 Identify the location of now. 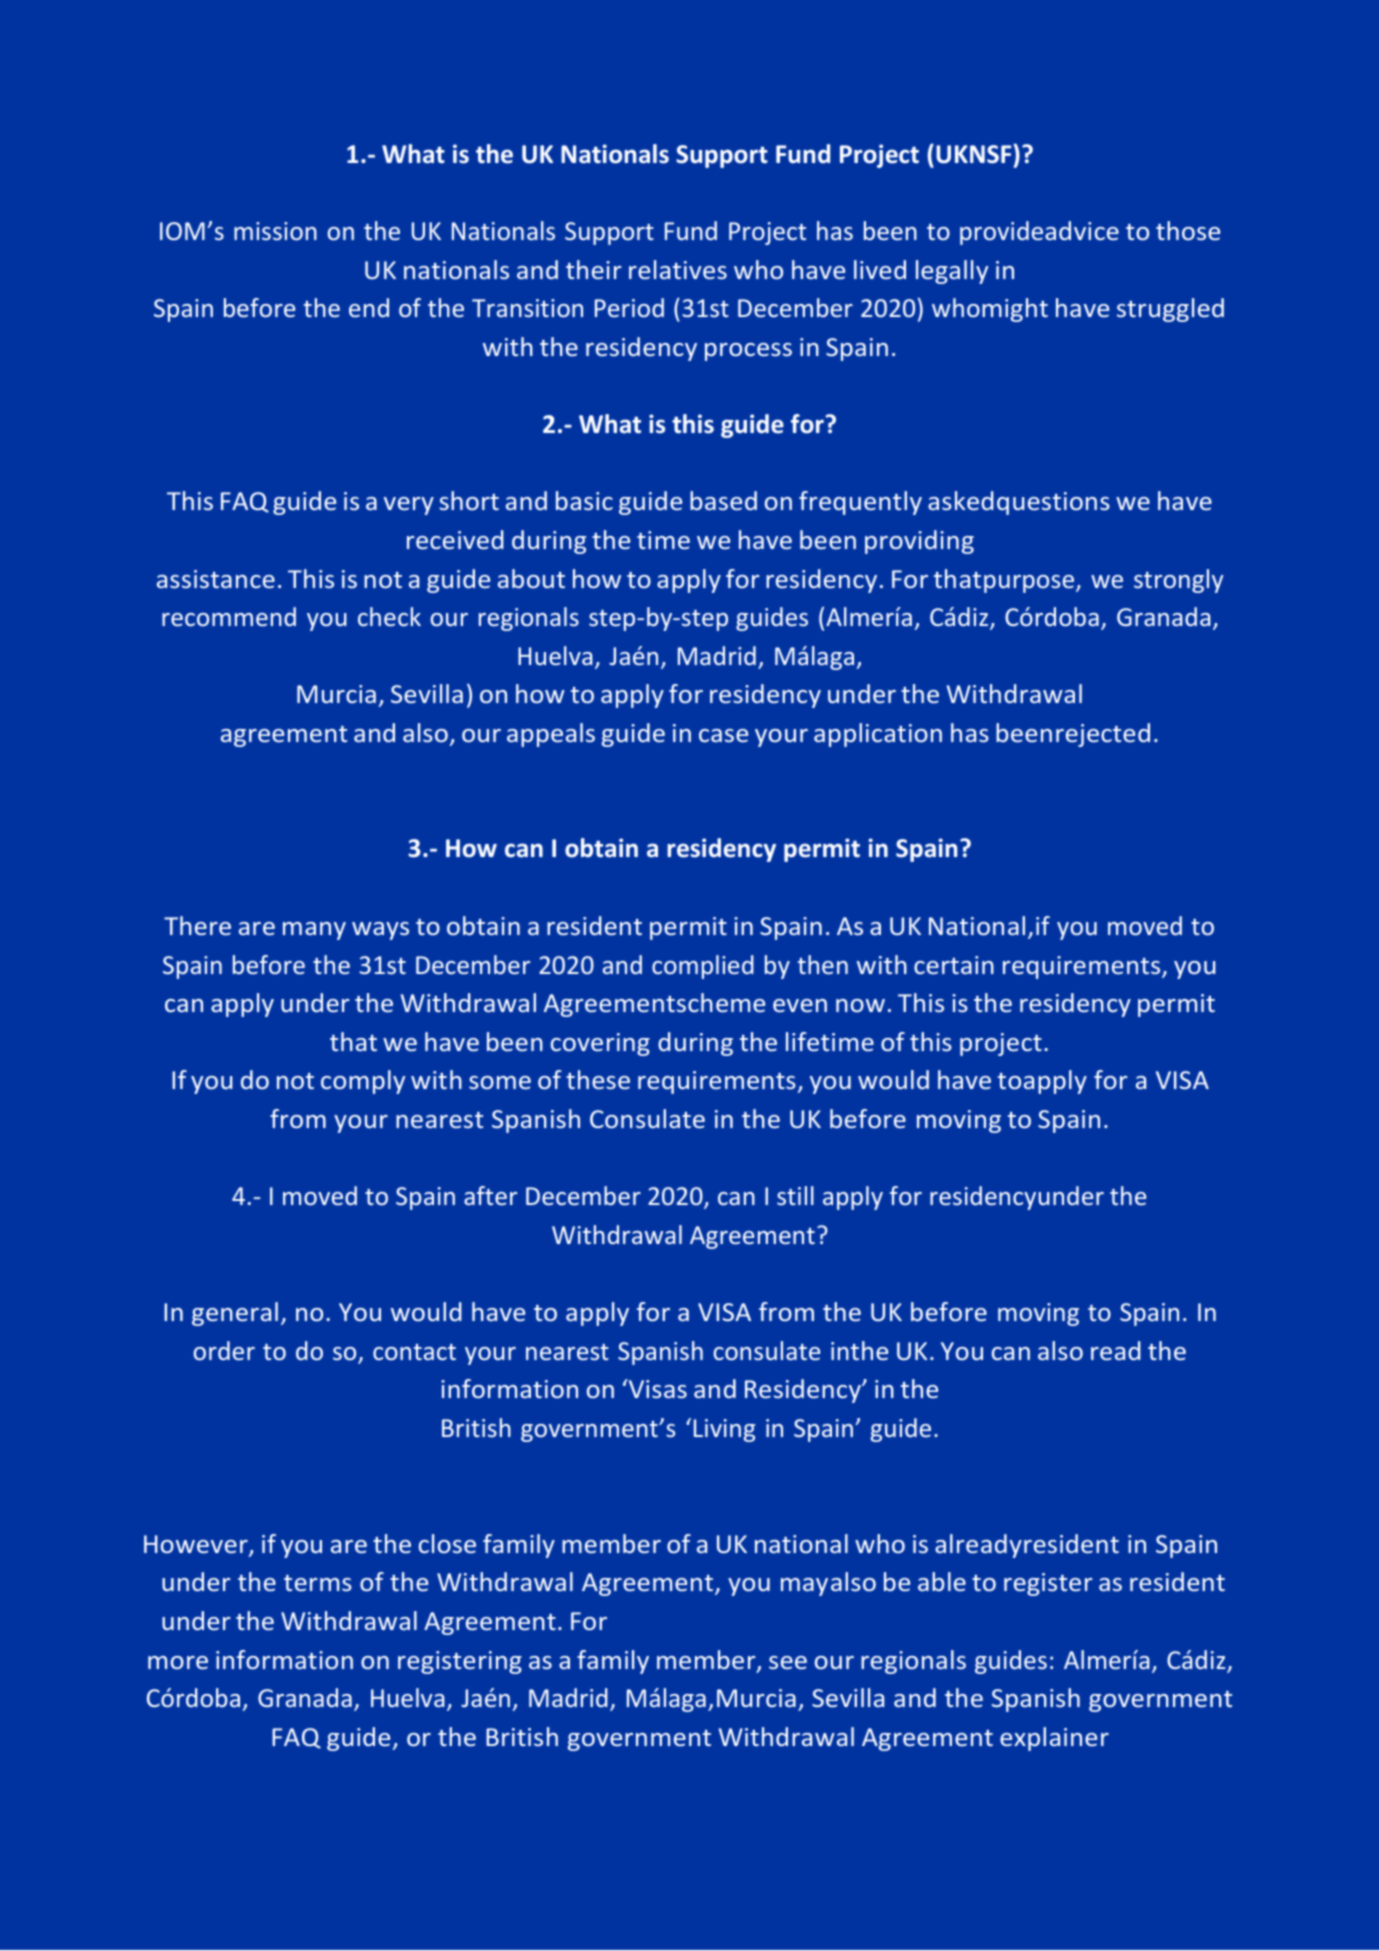
(860, 1005).
